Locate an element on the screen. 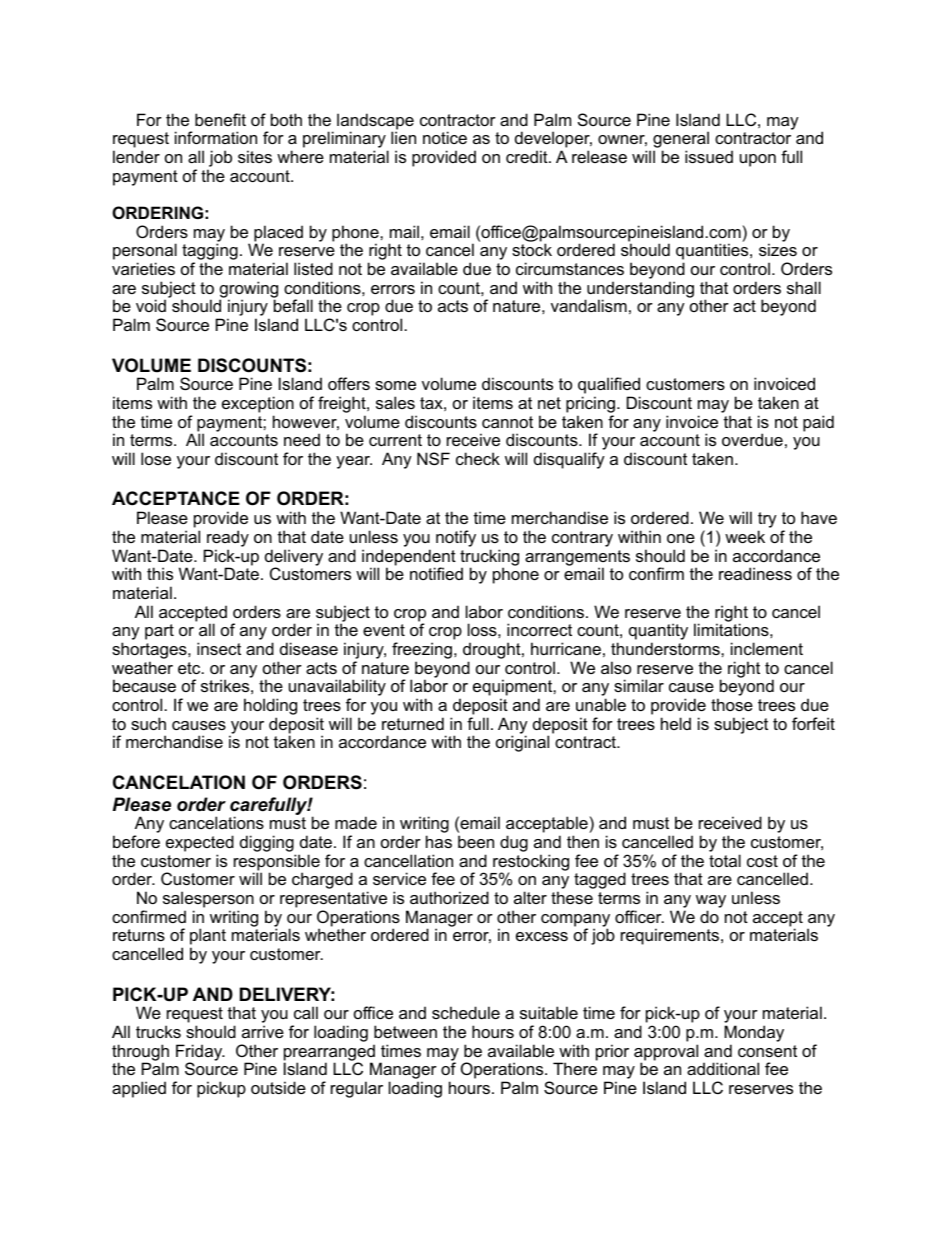 The width and height of the screenshot is (952, 1233). schedule is located at coordinates (466, 1012).
